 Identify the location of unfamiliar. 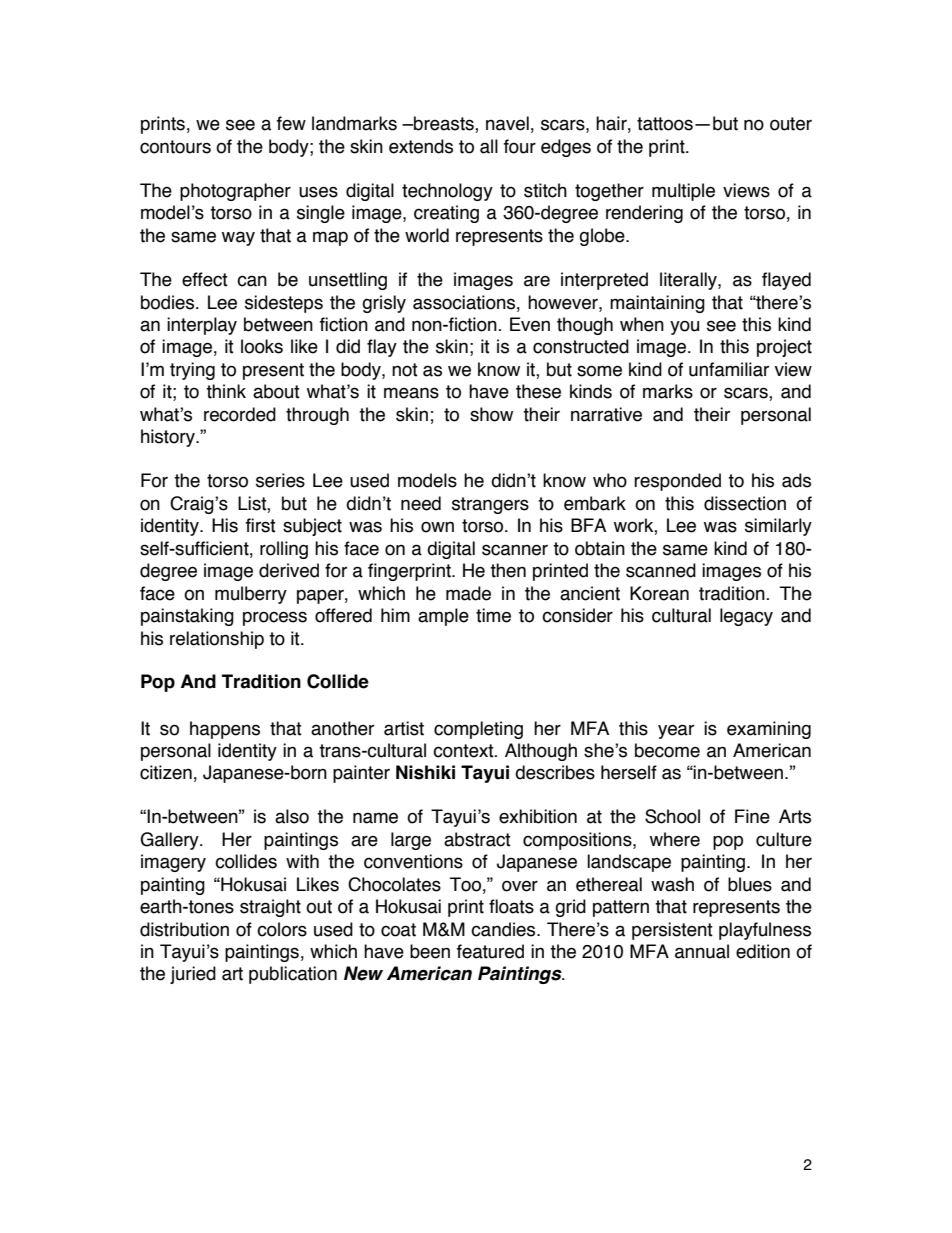
(729, 369).
